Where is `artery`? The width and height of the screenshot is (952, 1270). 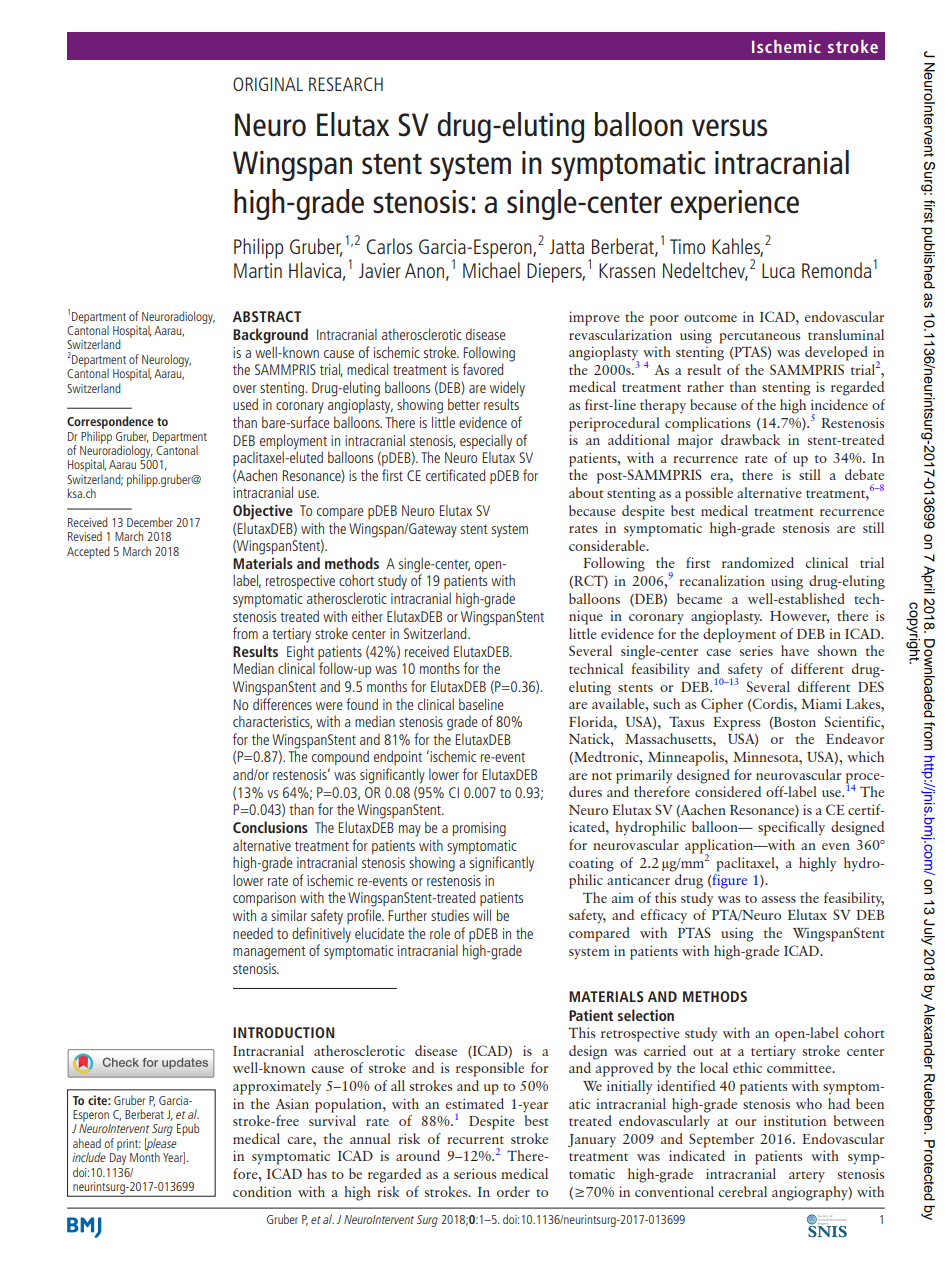
artery is located at coordinates (807, 1177).
